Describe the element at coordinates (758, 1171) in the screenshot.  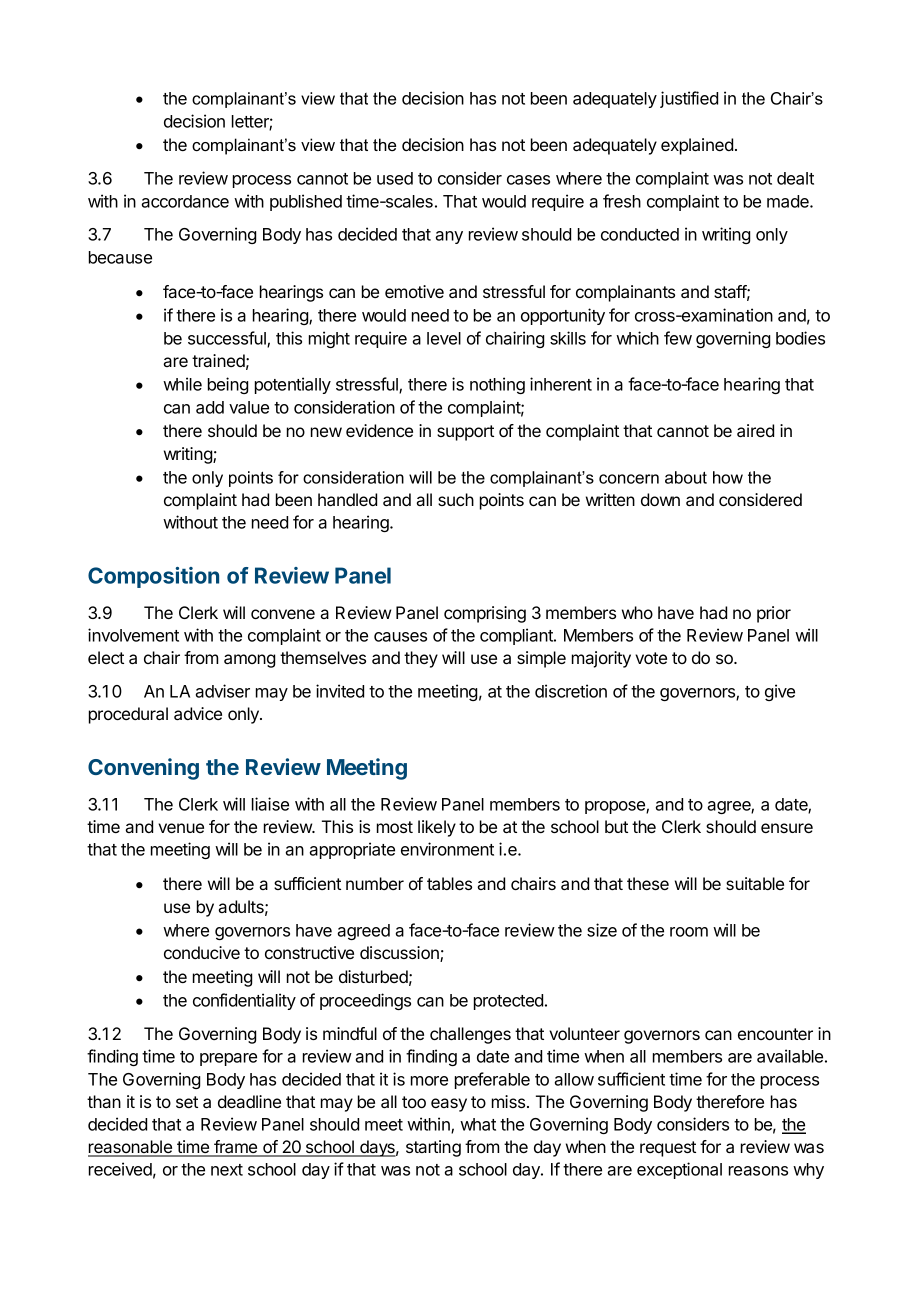
I see `reasons` at that location.
